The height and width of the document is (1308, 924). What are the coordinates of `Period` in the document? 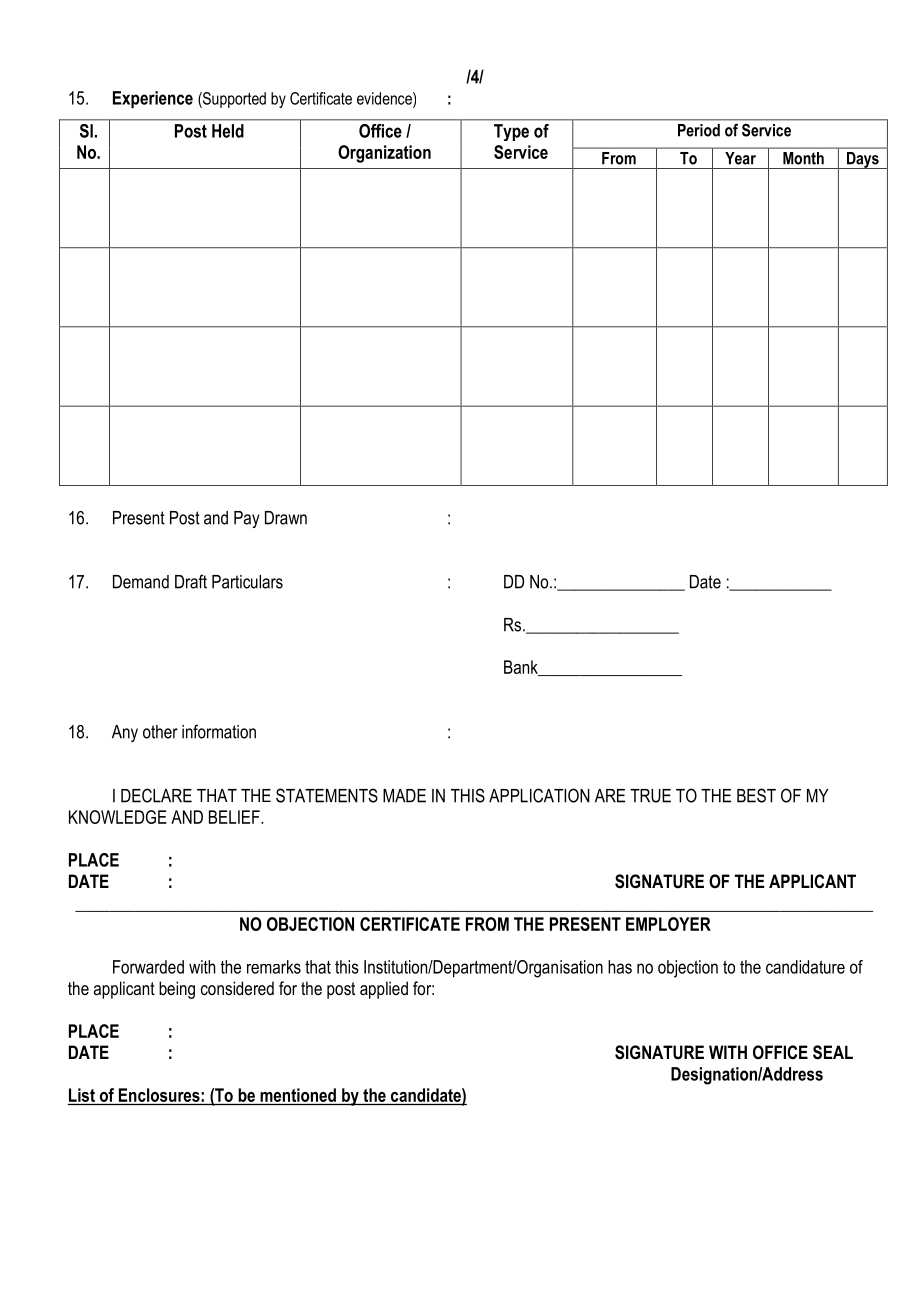 It's located at (699, 130).
